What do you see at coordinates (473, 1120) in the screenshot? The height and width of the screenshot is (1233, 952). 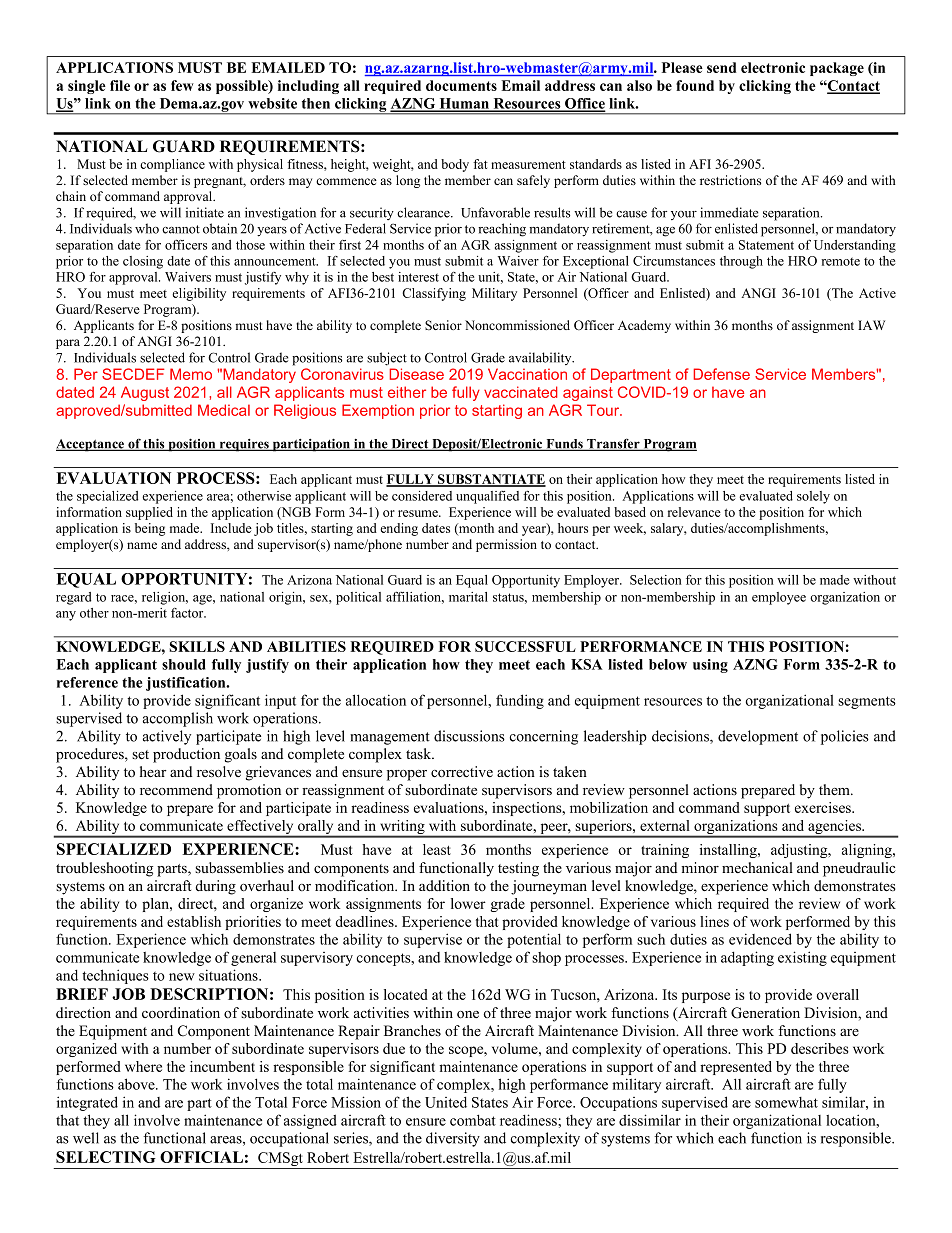 I see `combat` at bounding box center [473, 1120].
